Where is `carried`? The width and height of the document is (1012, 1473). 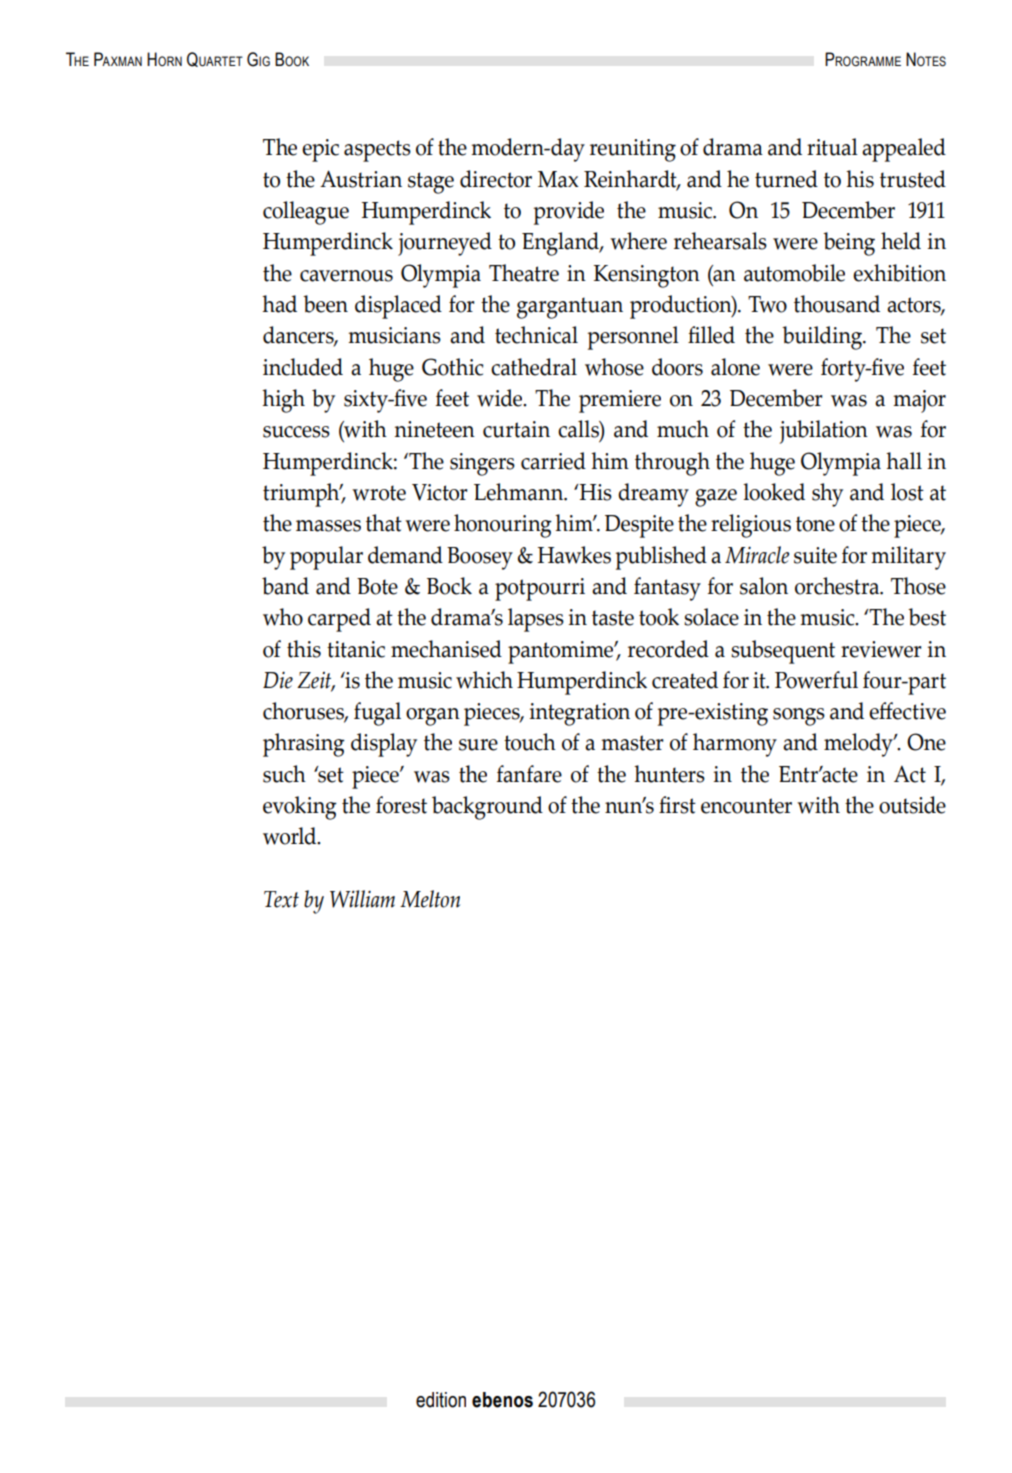
carried is located at coordinates (553, 461).
